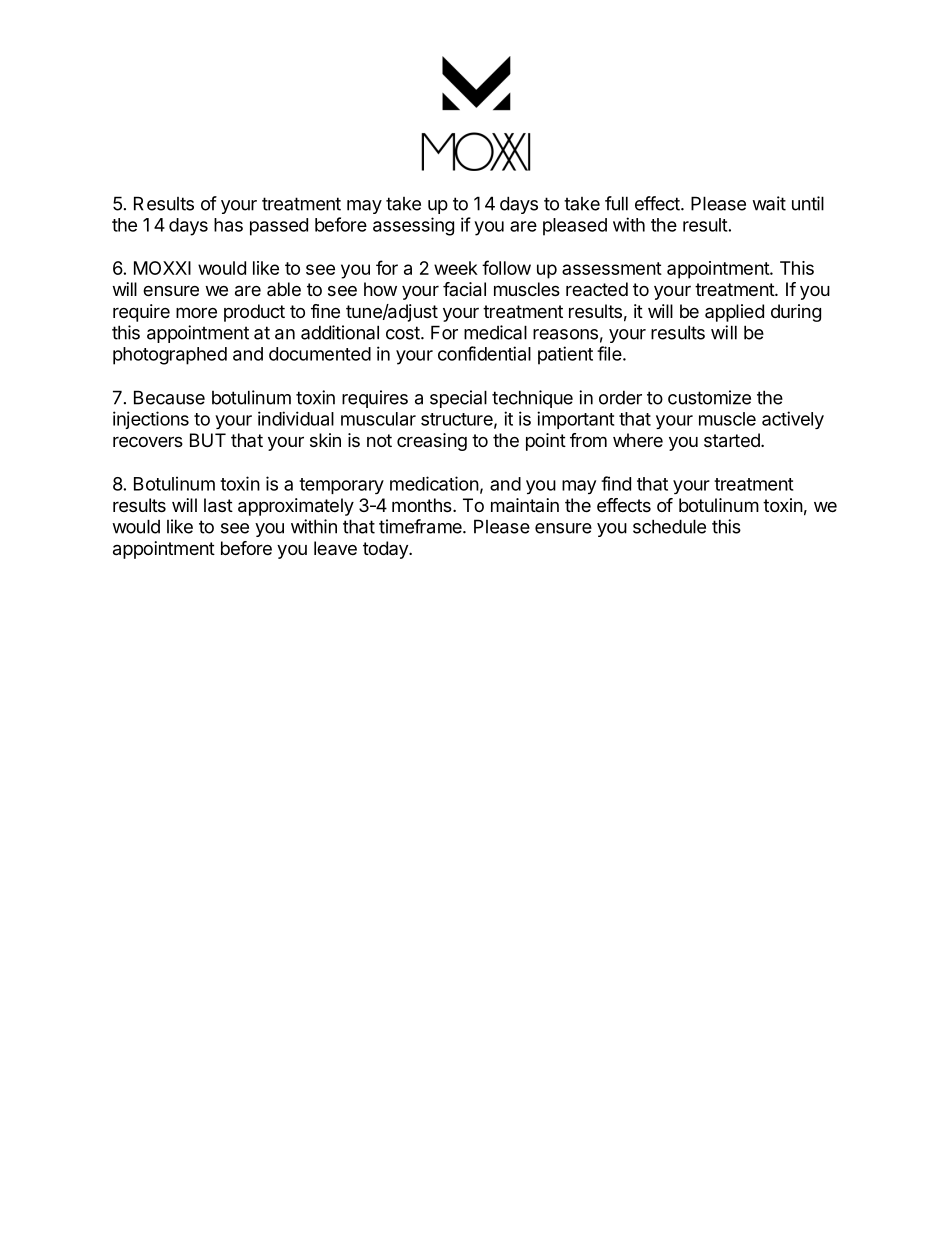 The width and height of the screenshot is (952, 1233). What do you see at coordinates (170, 356) in the screenshot?
I see `photographed` at bounding box center [170, 356].
